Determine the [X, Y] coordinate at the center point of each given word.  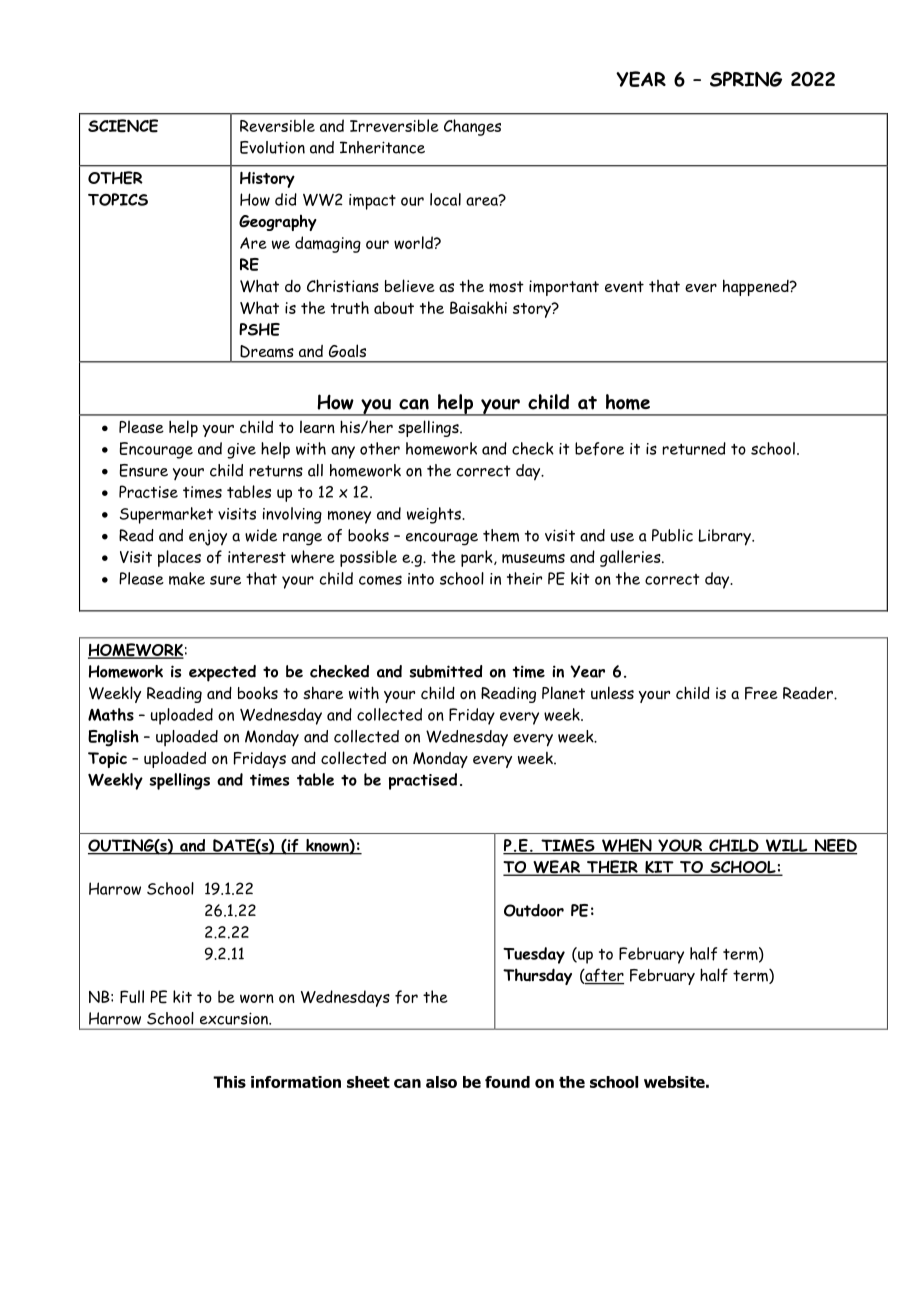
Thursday [537, 976]
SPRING [746, 79]
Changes [472, 127]
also [441, 1082]
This [229, 1082]
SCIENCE [123, 126]
